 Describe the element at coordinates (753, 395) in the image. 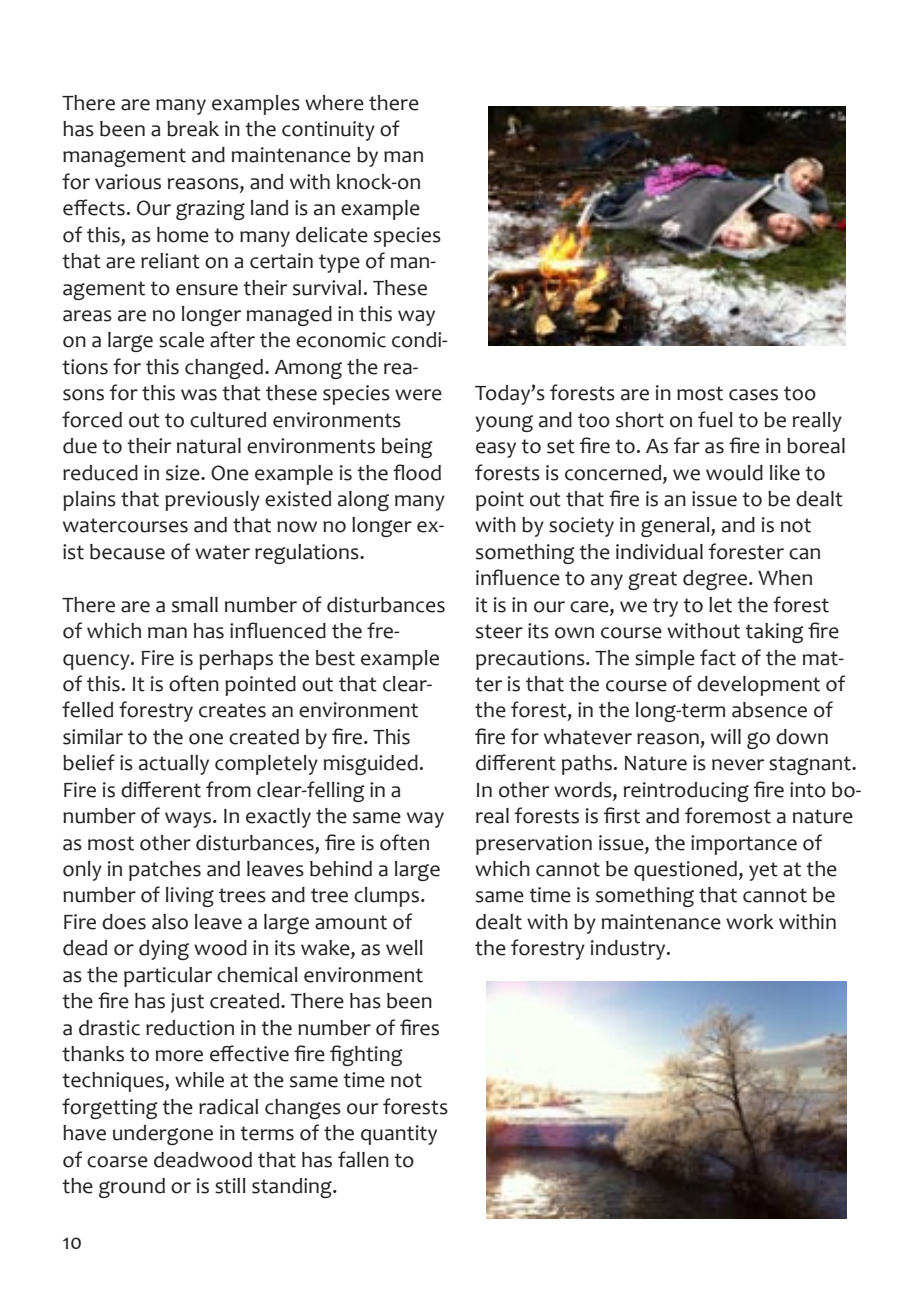

I see `cases` at that location.
